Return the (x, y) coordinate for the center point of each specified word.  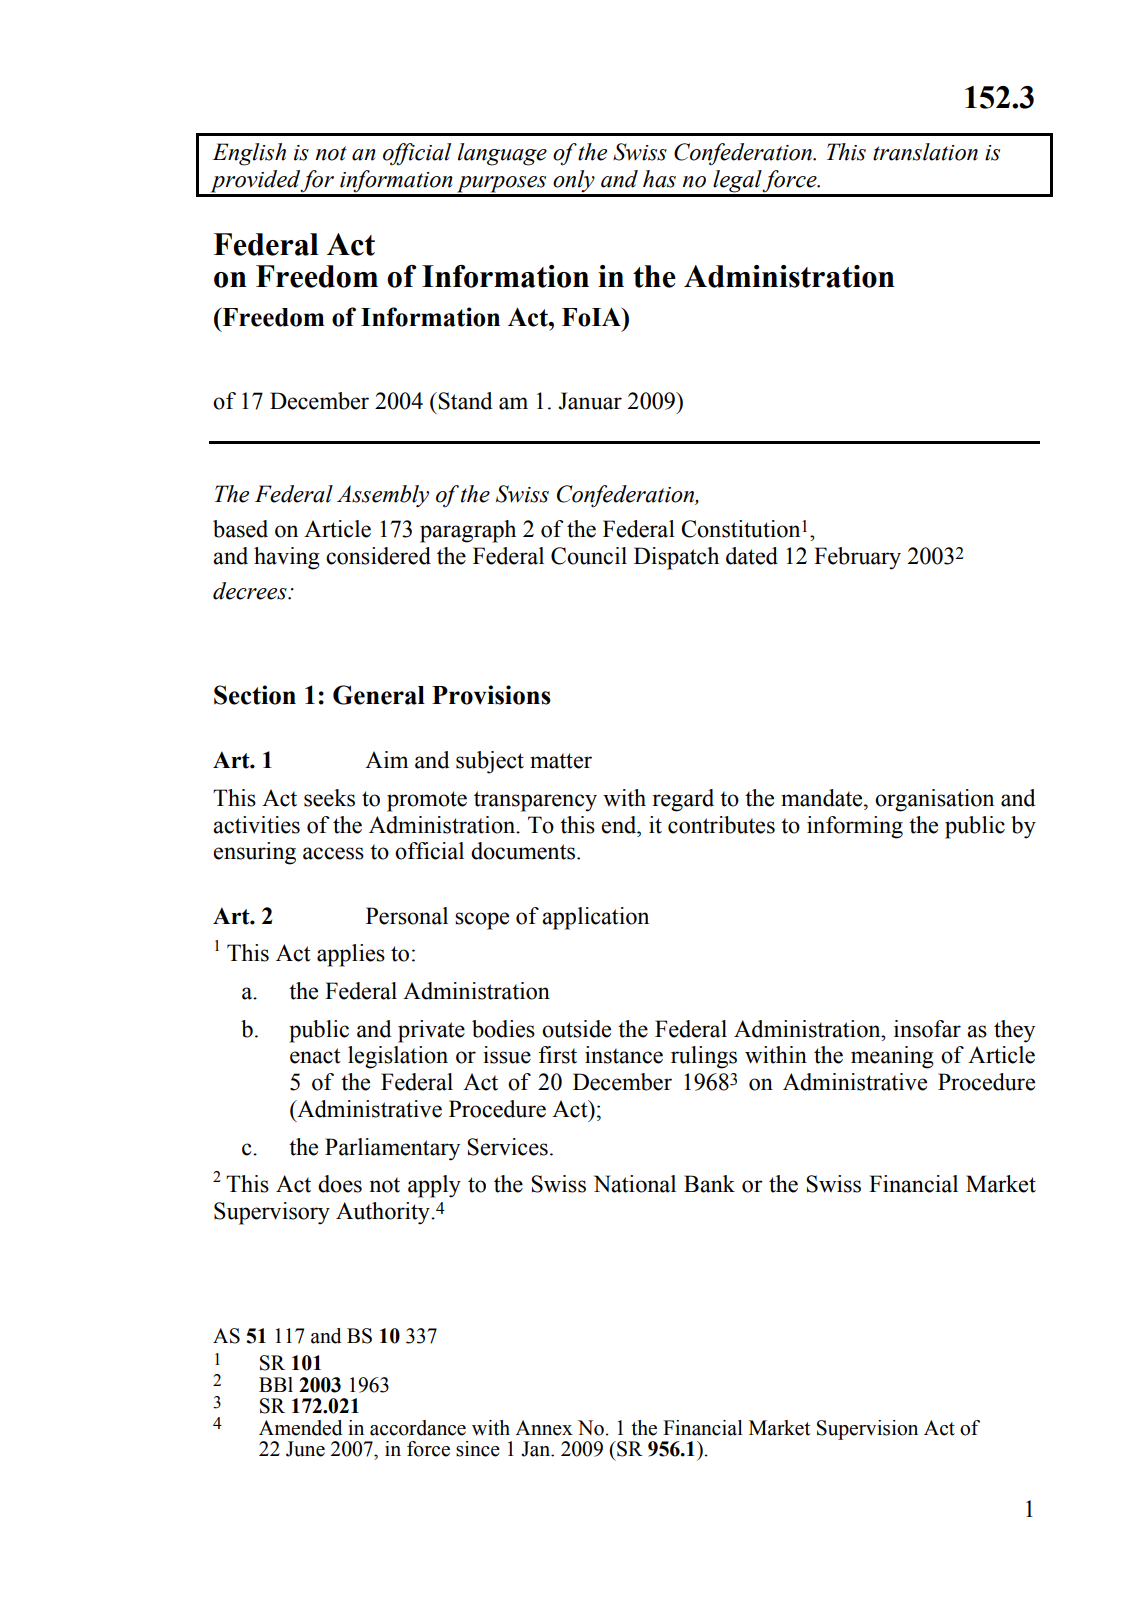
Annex (544, 1428)
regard (683, 800)
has (659, 179)
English (249, 154)
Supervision (867, 1430)
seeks (329, 798)
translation (925, 152)
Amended (301, 1428)
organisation (934, 800)
